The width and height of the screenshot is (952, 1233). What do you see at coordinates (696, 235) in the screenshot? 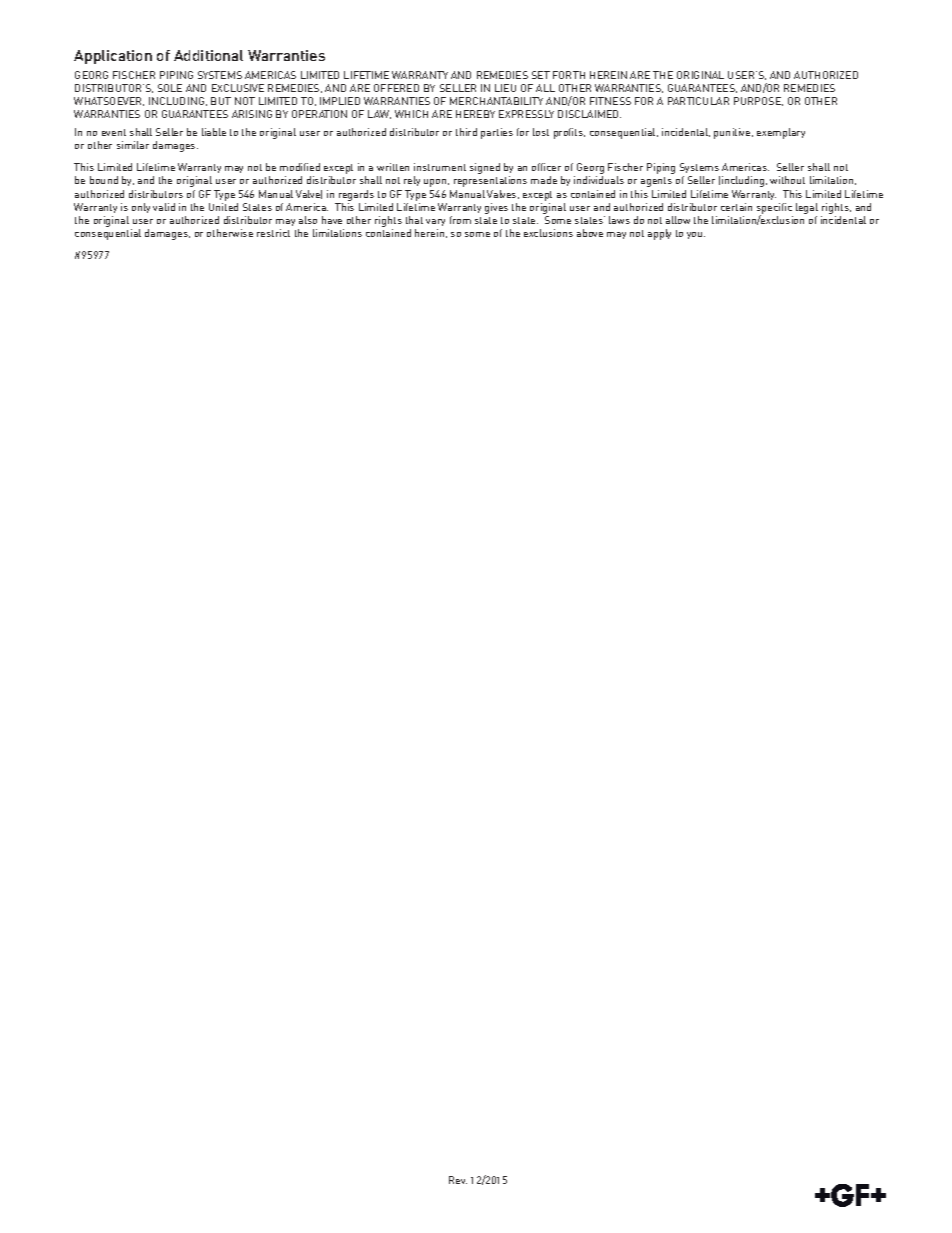
I see `you` at bounding box center [696, 235].
